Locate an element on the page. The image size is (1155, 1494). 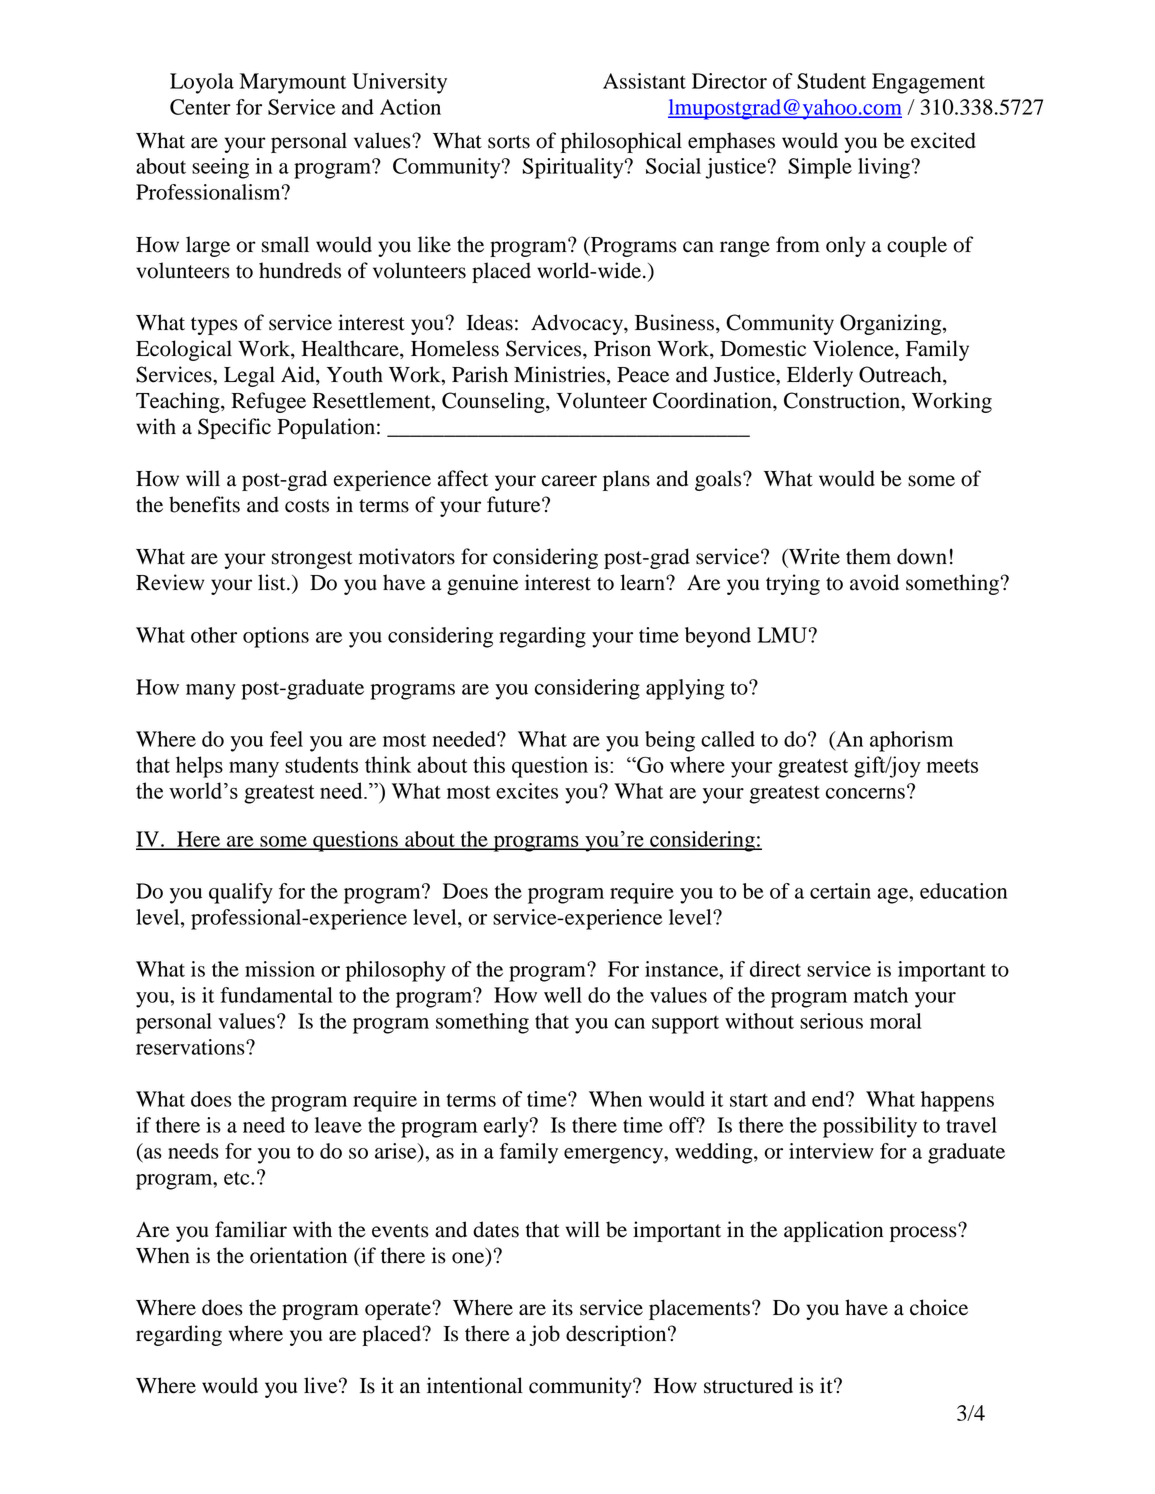
orientation is located at coordinates (298, 1255).
